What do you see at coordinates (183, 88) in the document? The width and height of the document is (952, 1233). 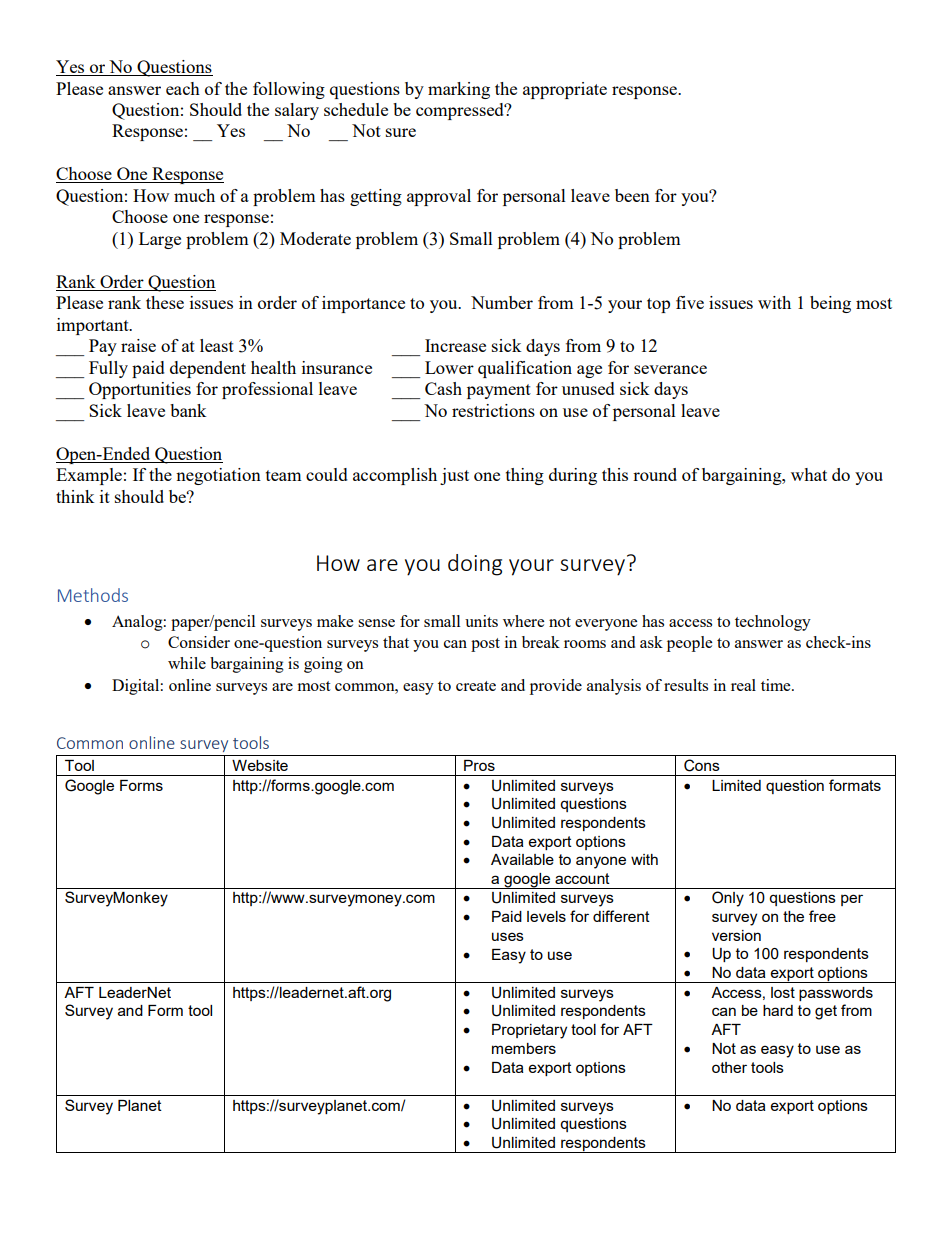 I see `each` at bounding box center [183, 88].
